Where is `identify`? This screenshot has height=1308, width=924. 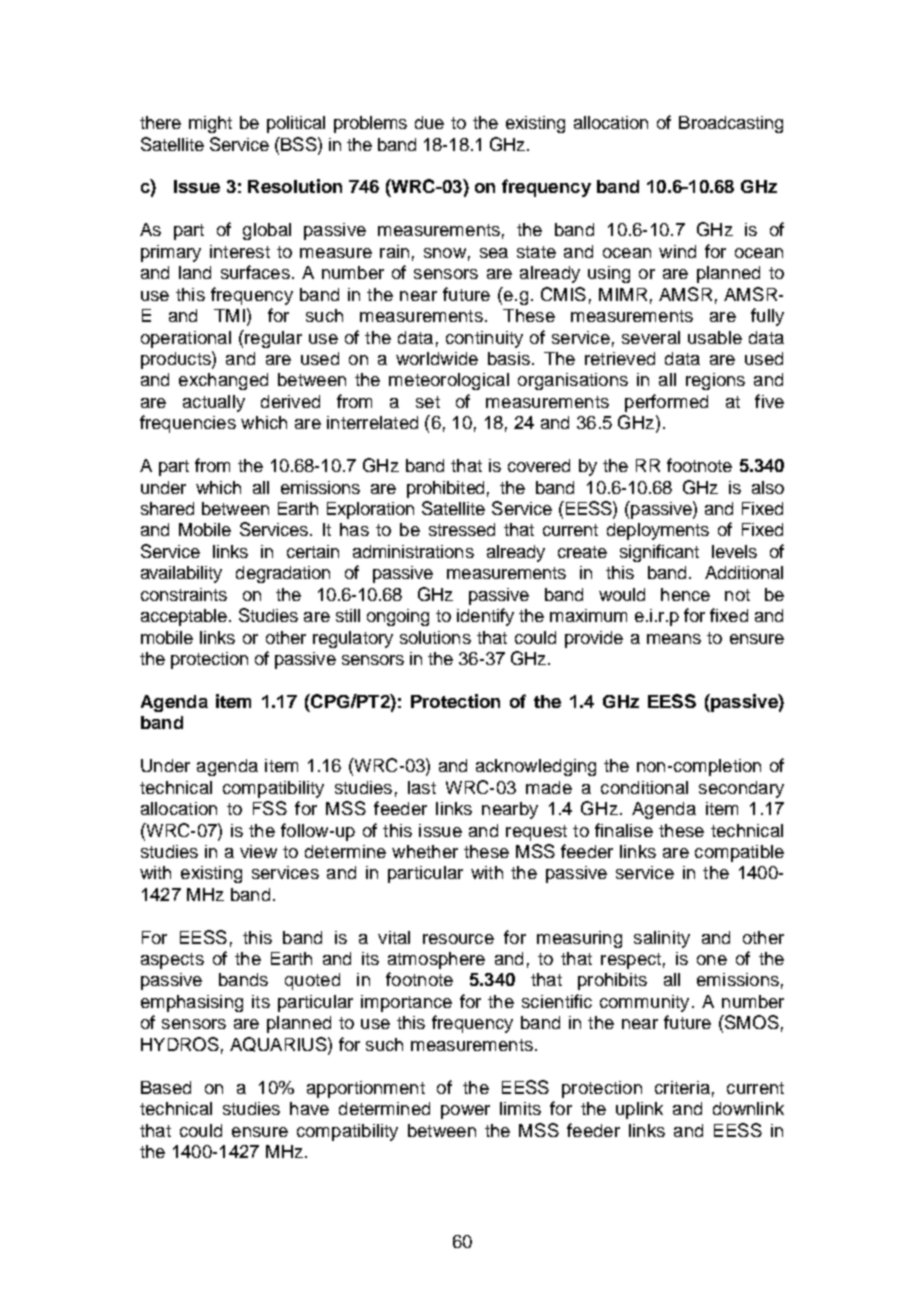 identify is located at coordinates (485, 617).
